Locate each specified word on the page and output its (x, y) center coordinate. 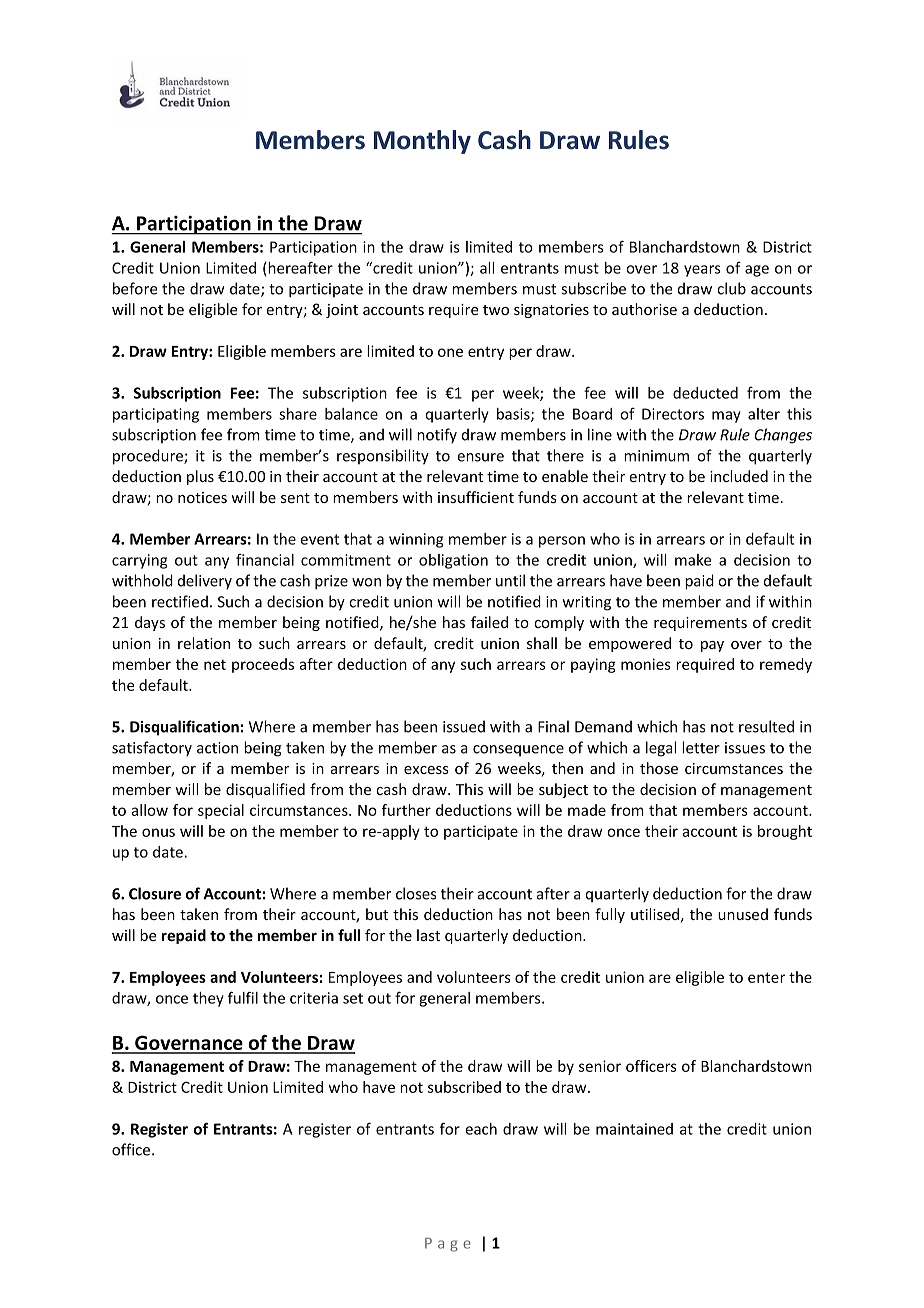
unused (743, 914)
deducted (705, 393)
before (135, 288)
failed (489, 622)
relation (204, 643)
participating (156, 415)
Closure (155, 893)
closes (416, 893)
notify (437, 436)
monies (646, 664)
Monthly (422, 142)
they (208, 999)
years (702, 271)
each (481, 1129)
